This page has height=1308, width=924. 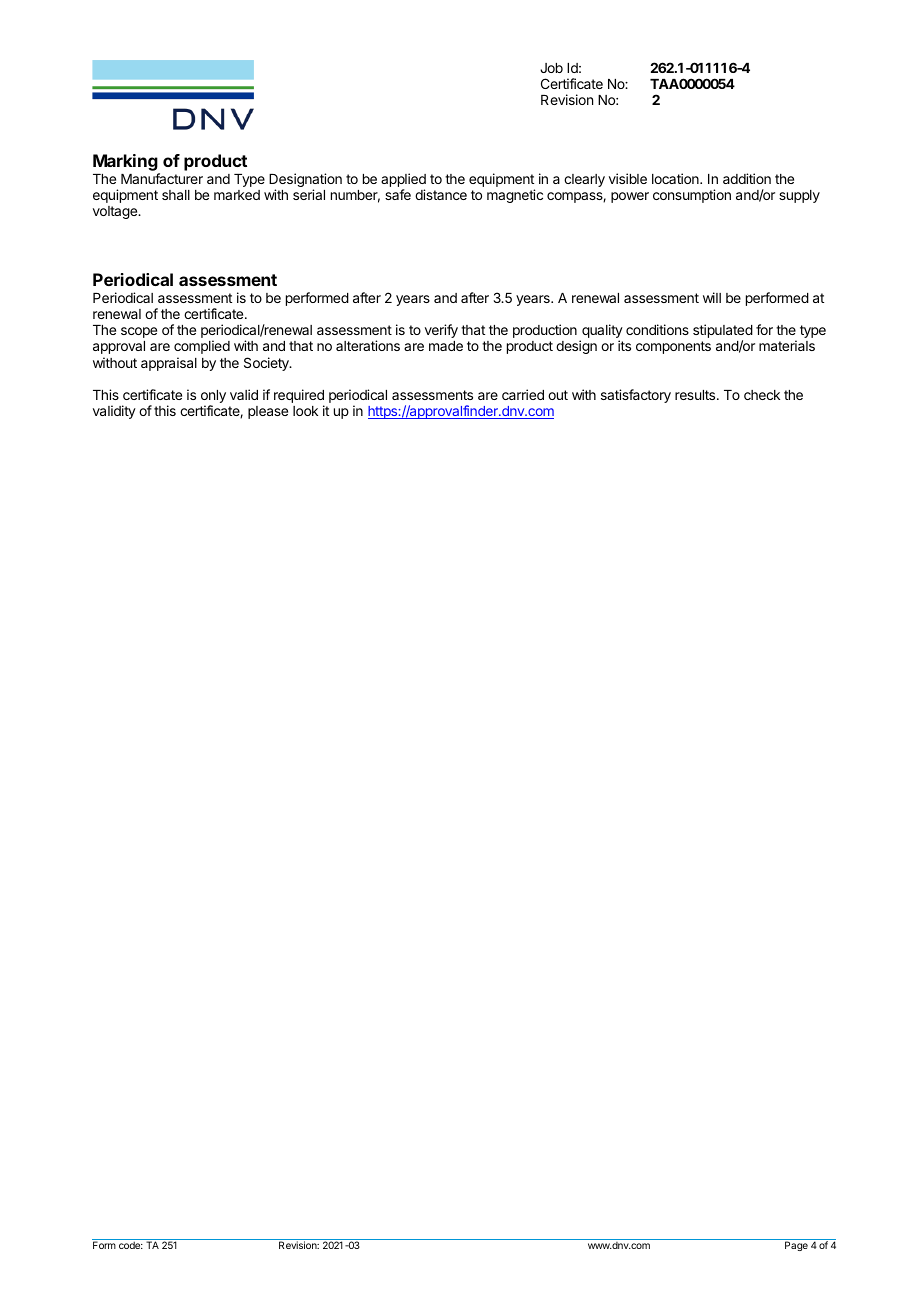 What do you see at coordinates (747, 178) in the page?
I see `addition` at bounding box center [747, 178].
